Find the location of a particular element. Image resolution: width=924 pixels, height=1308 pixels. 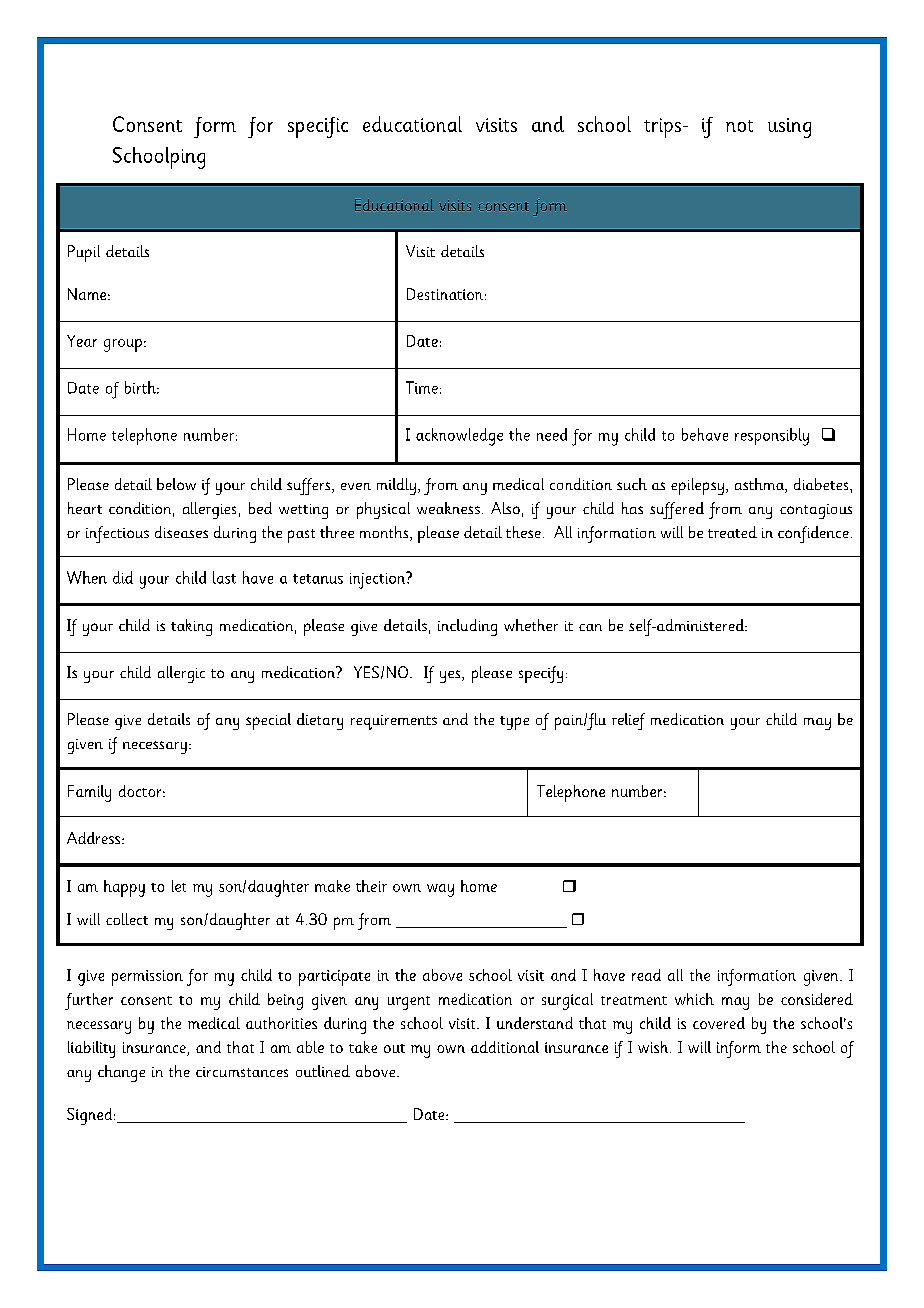

including is located at coordinates (467, 627).
